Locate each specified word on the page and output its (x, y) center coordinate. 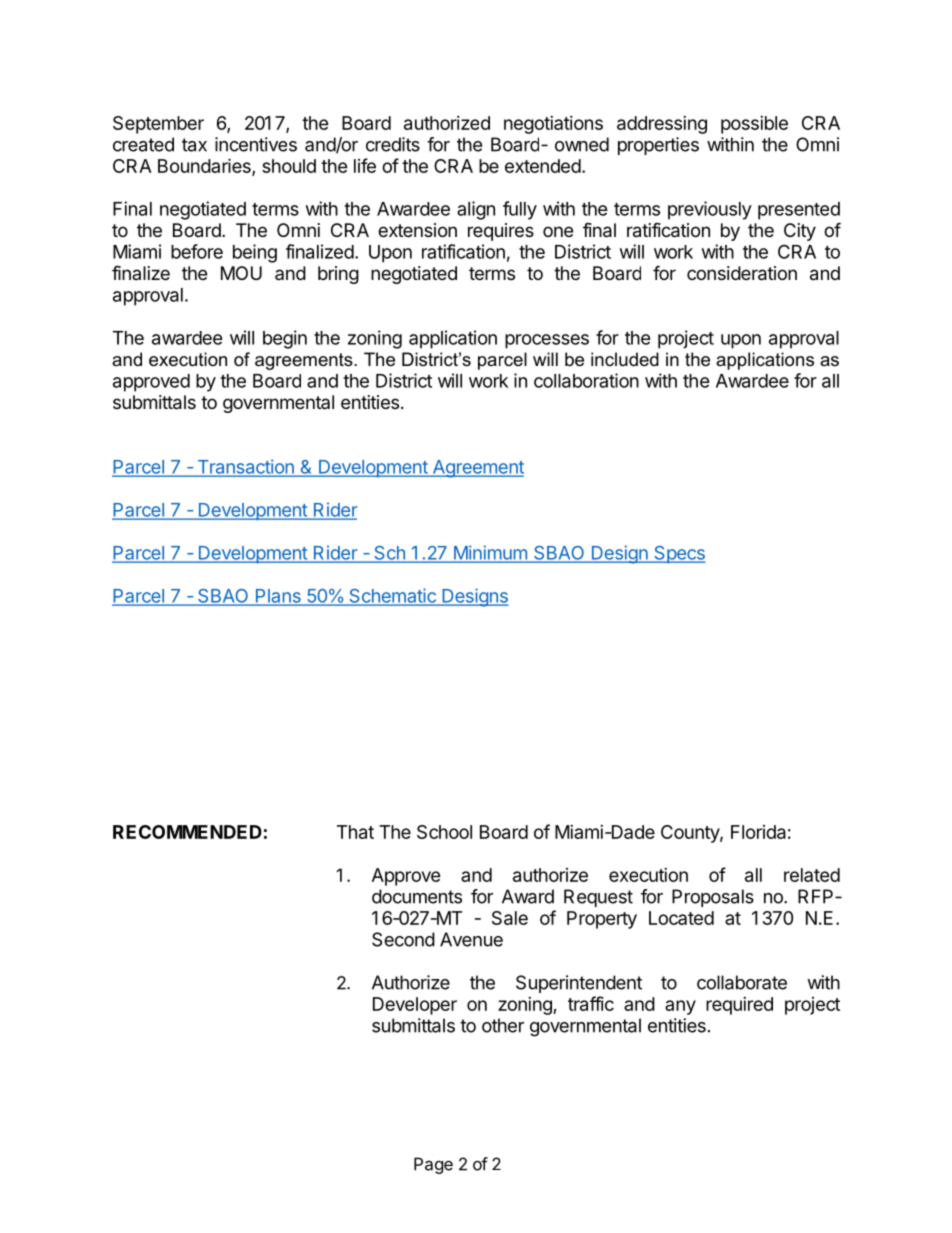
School (444, 832)
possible (754, 125)
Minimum (490, 553)
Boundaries (205, 166)
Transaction (245, 467)
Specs (679, 554)
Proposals (713, 898)
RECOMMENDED (187, 832)
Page (433, 1165)
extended (543, 166)
